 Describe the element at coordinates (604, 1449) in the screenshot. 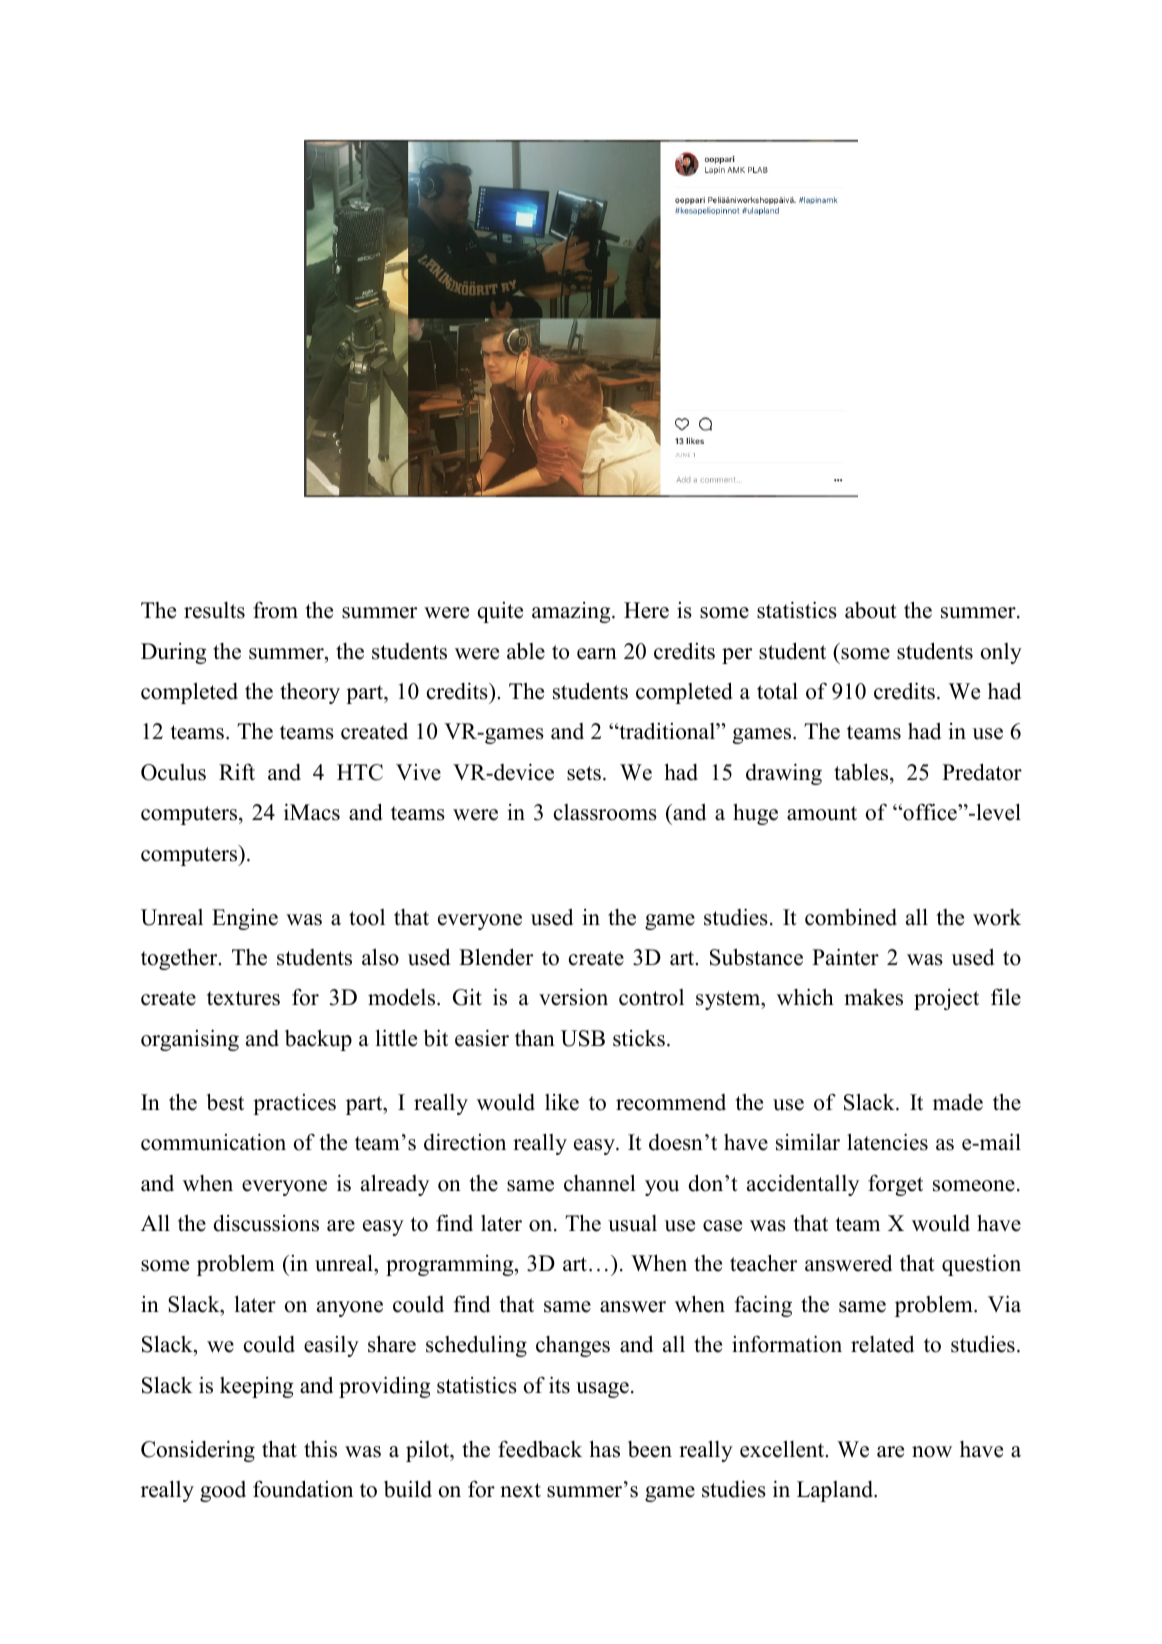

I see `has` at that location.
